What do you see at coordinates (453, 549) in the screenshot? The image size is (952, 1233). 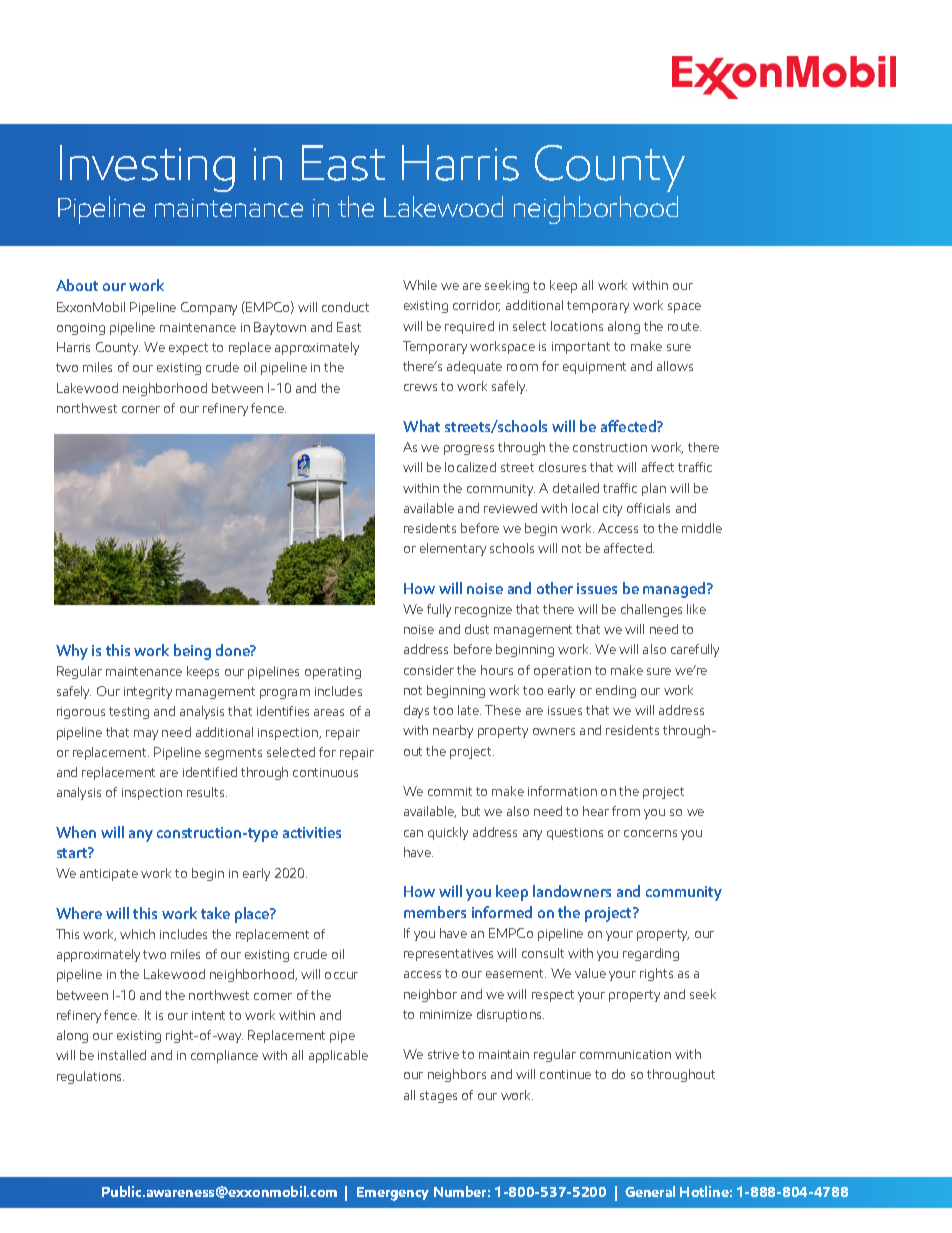 I see `elementary` at bounding box center [453, 549].
